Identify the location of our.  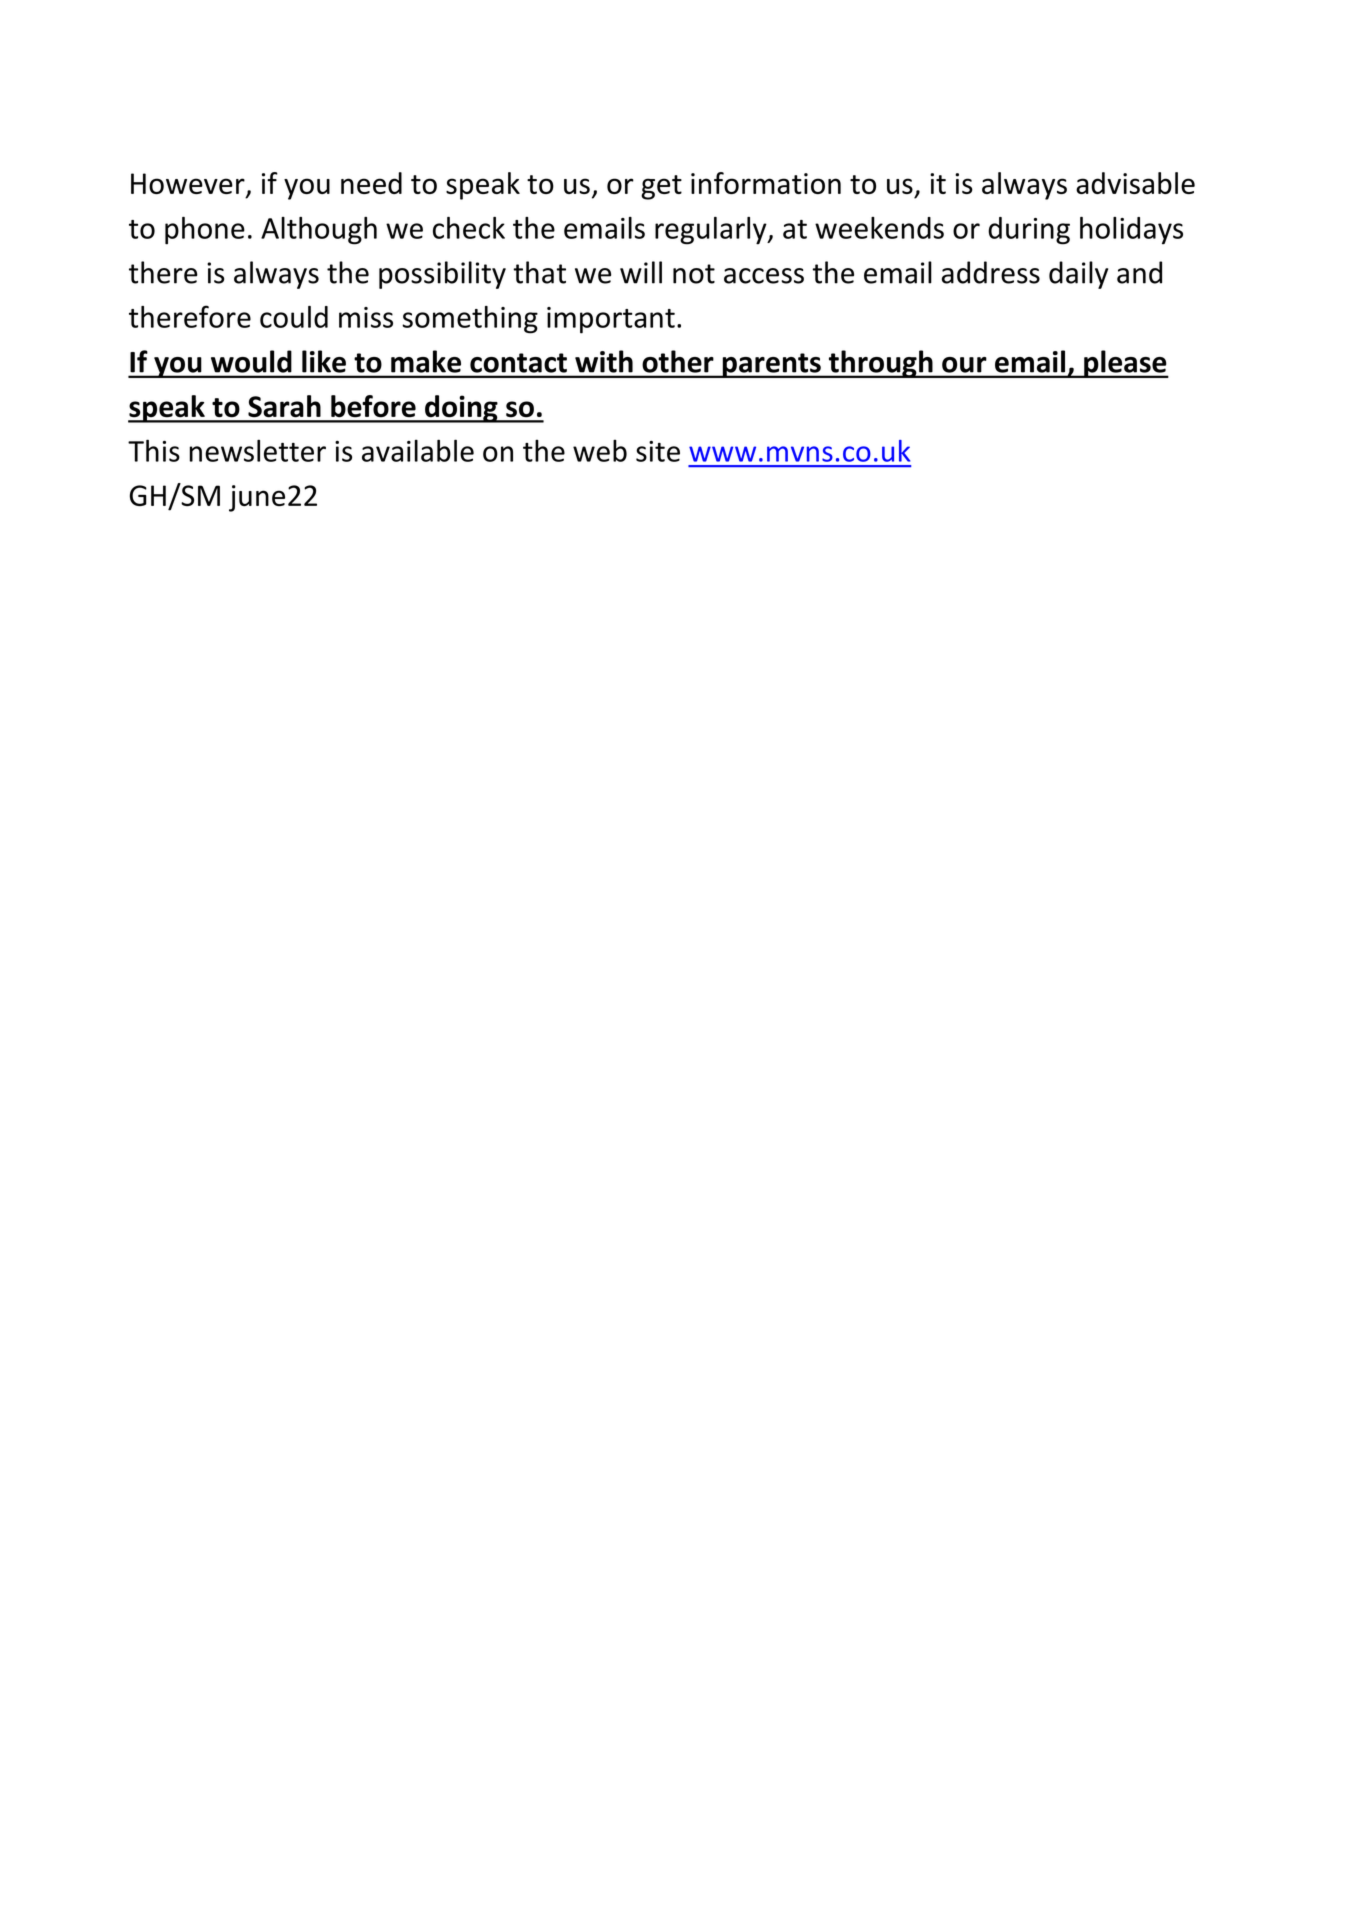
(964, 365).
